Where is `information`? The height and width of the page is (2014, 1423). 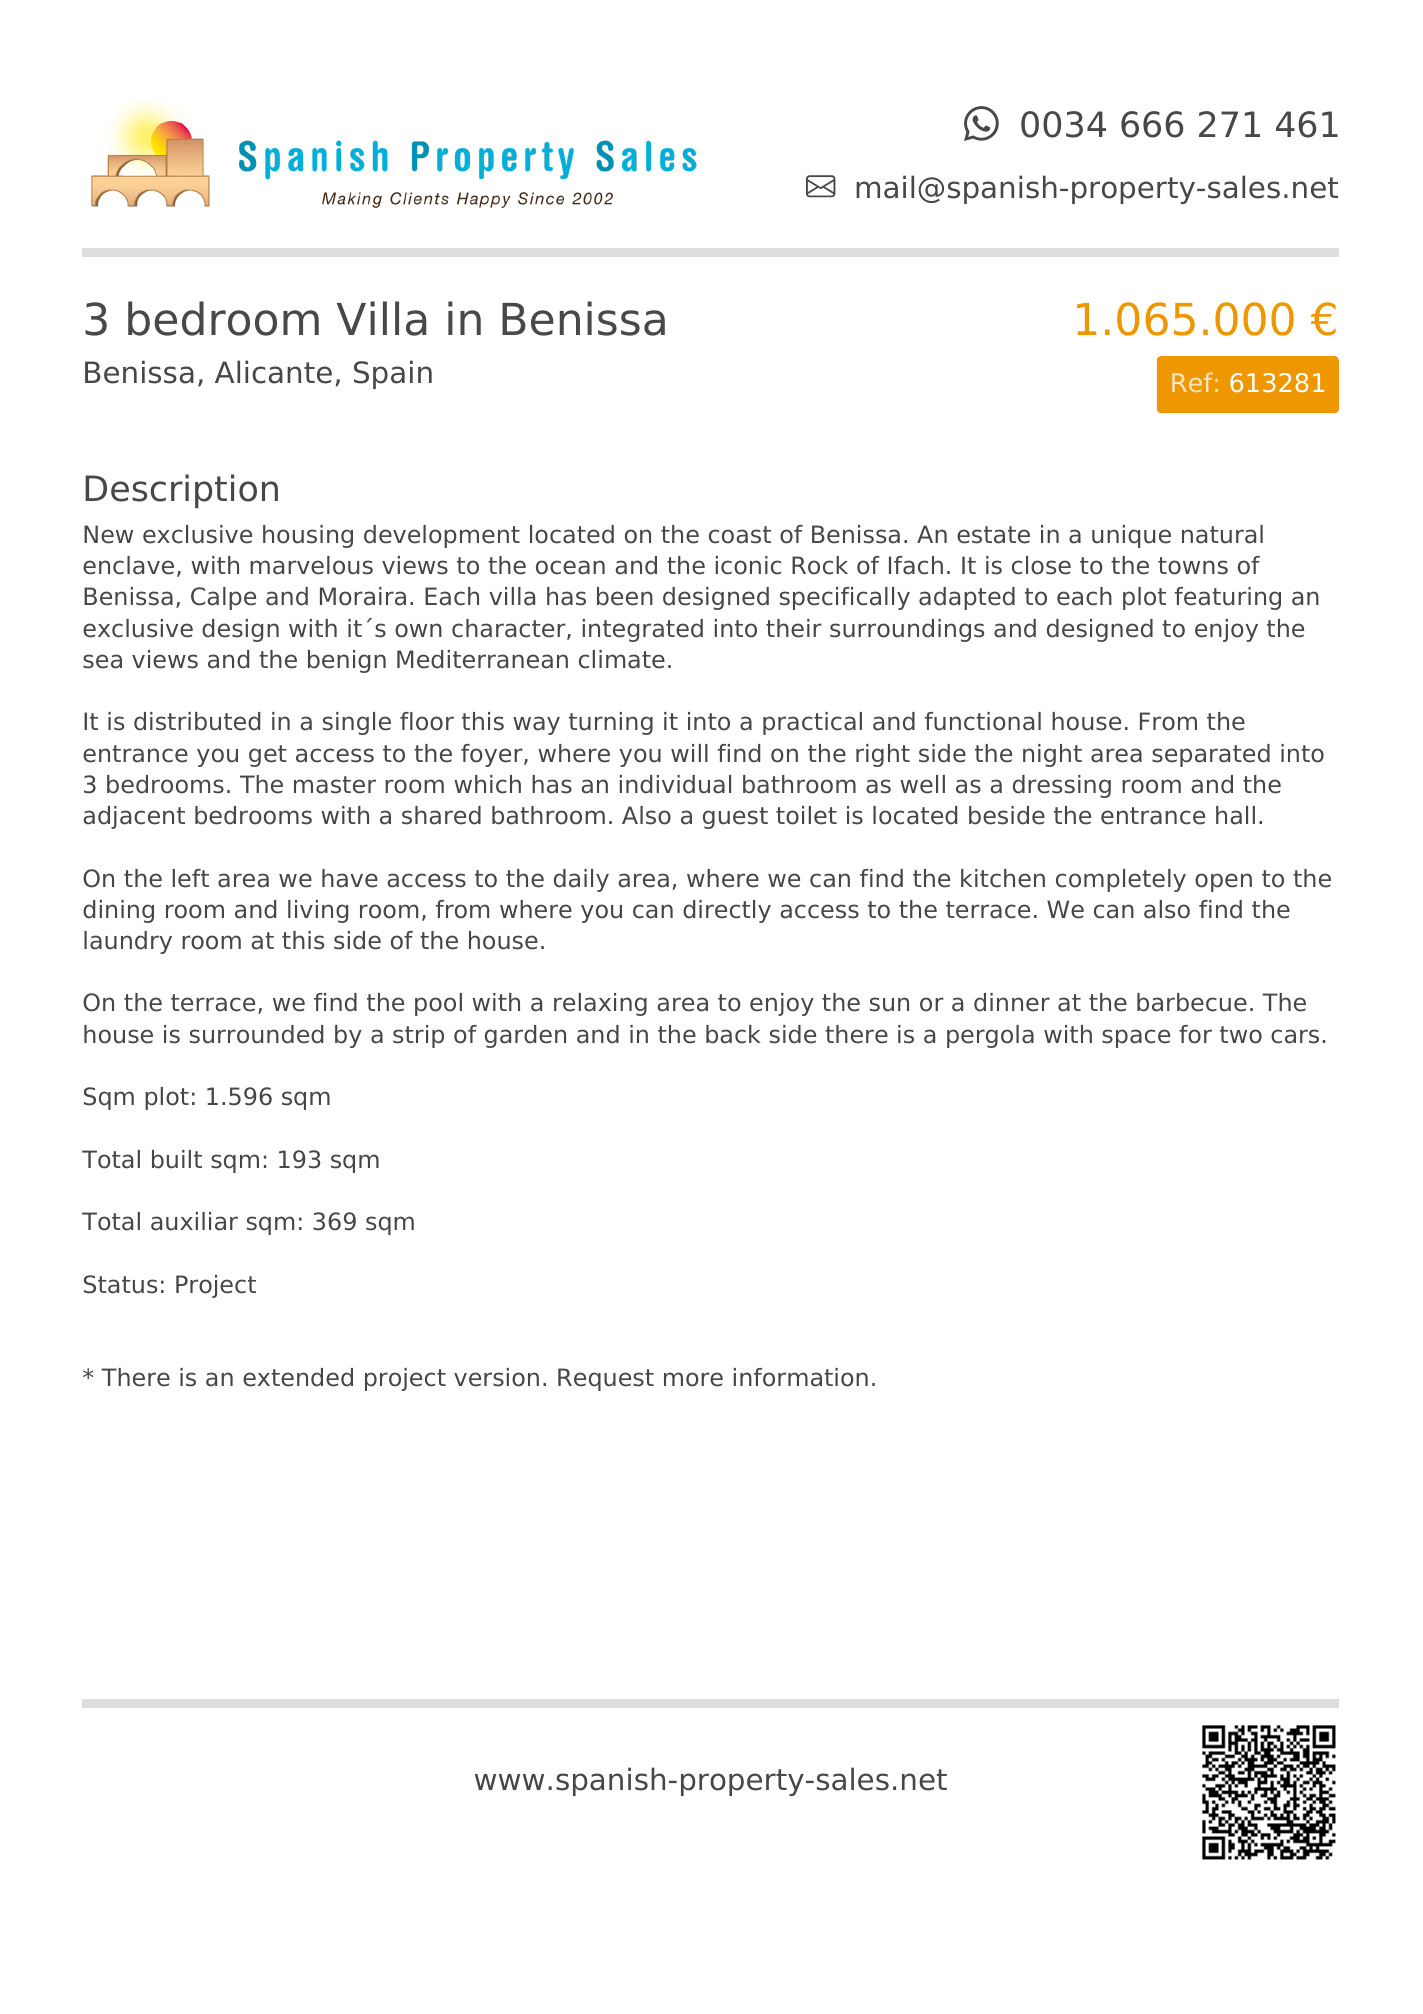 information is located at coordinates (801, 1377).
